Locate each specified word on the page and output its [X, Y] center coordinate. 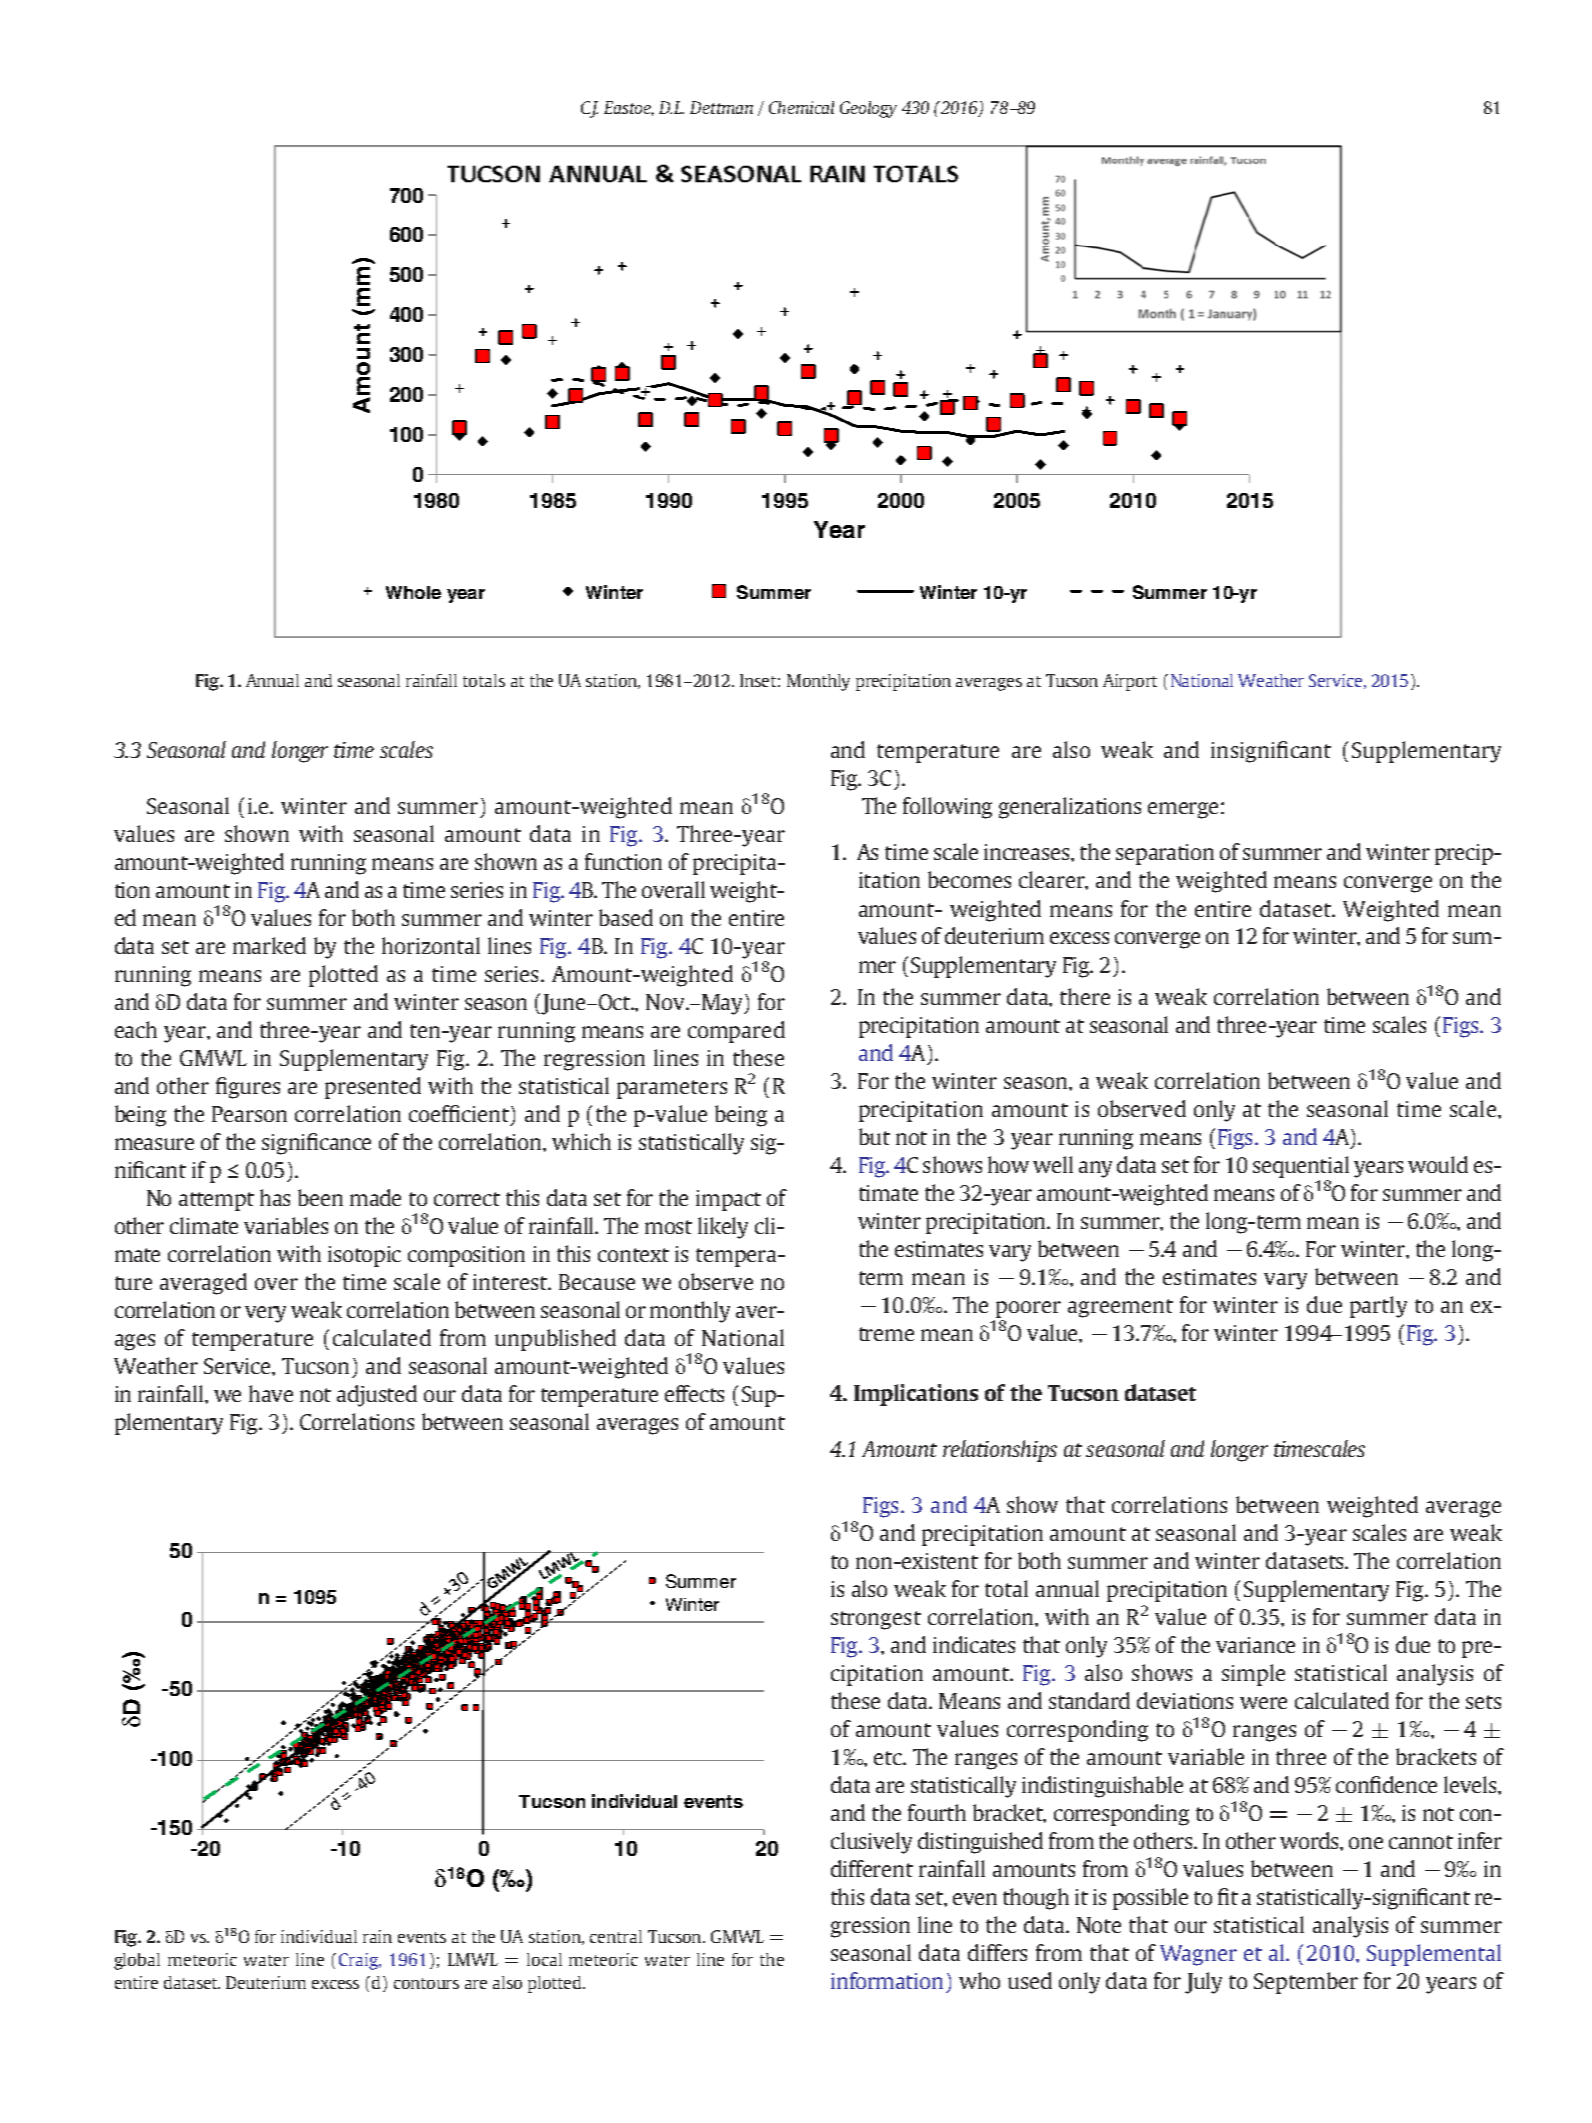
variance [1255, 1645]
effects [694, 1393]
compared [736, 1032]
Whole [413, 592]
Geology [868, 109]
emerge [1183, 810]
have [271, 1393]
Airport [1130, 682]
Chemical [801, 107]
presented [373, 1088]
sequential [1301, 1167]
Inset [758, 680]
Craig [360, 1961]
